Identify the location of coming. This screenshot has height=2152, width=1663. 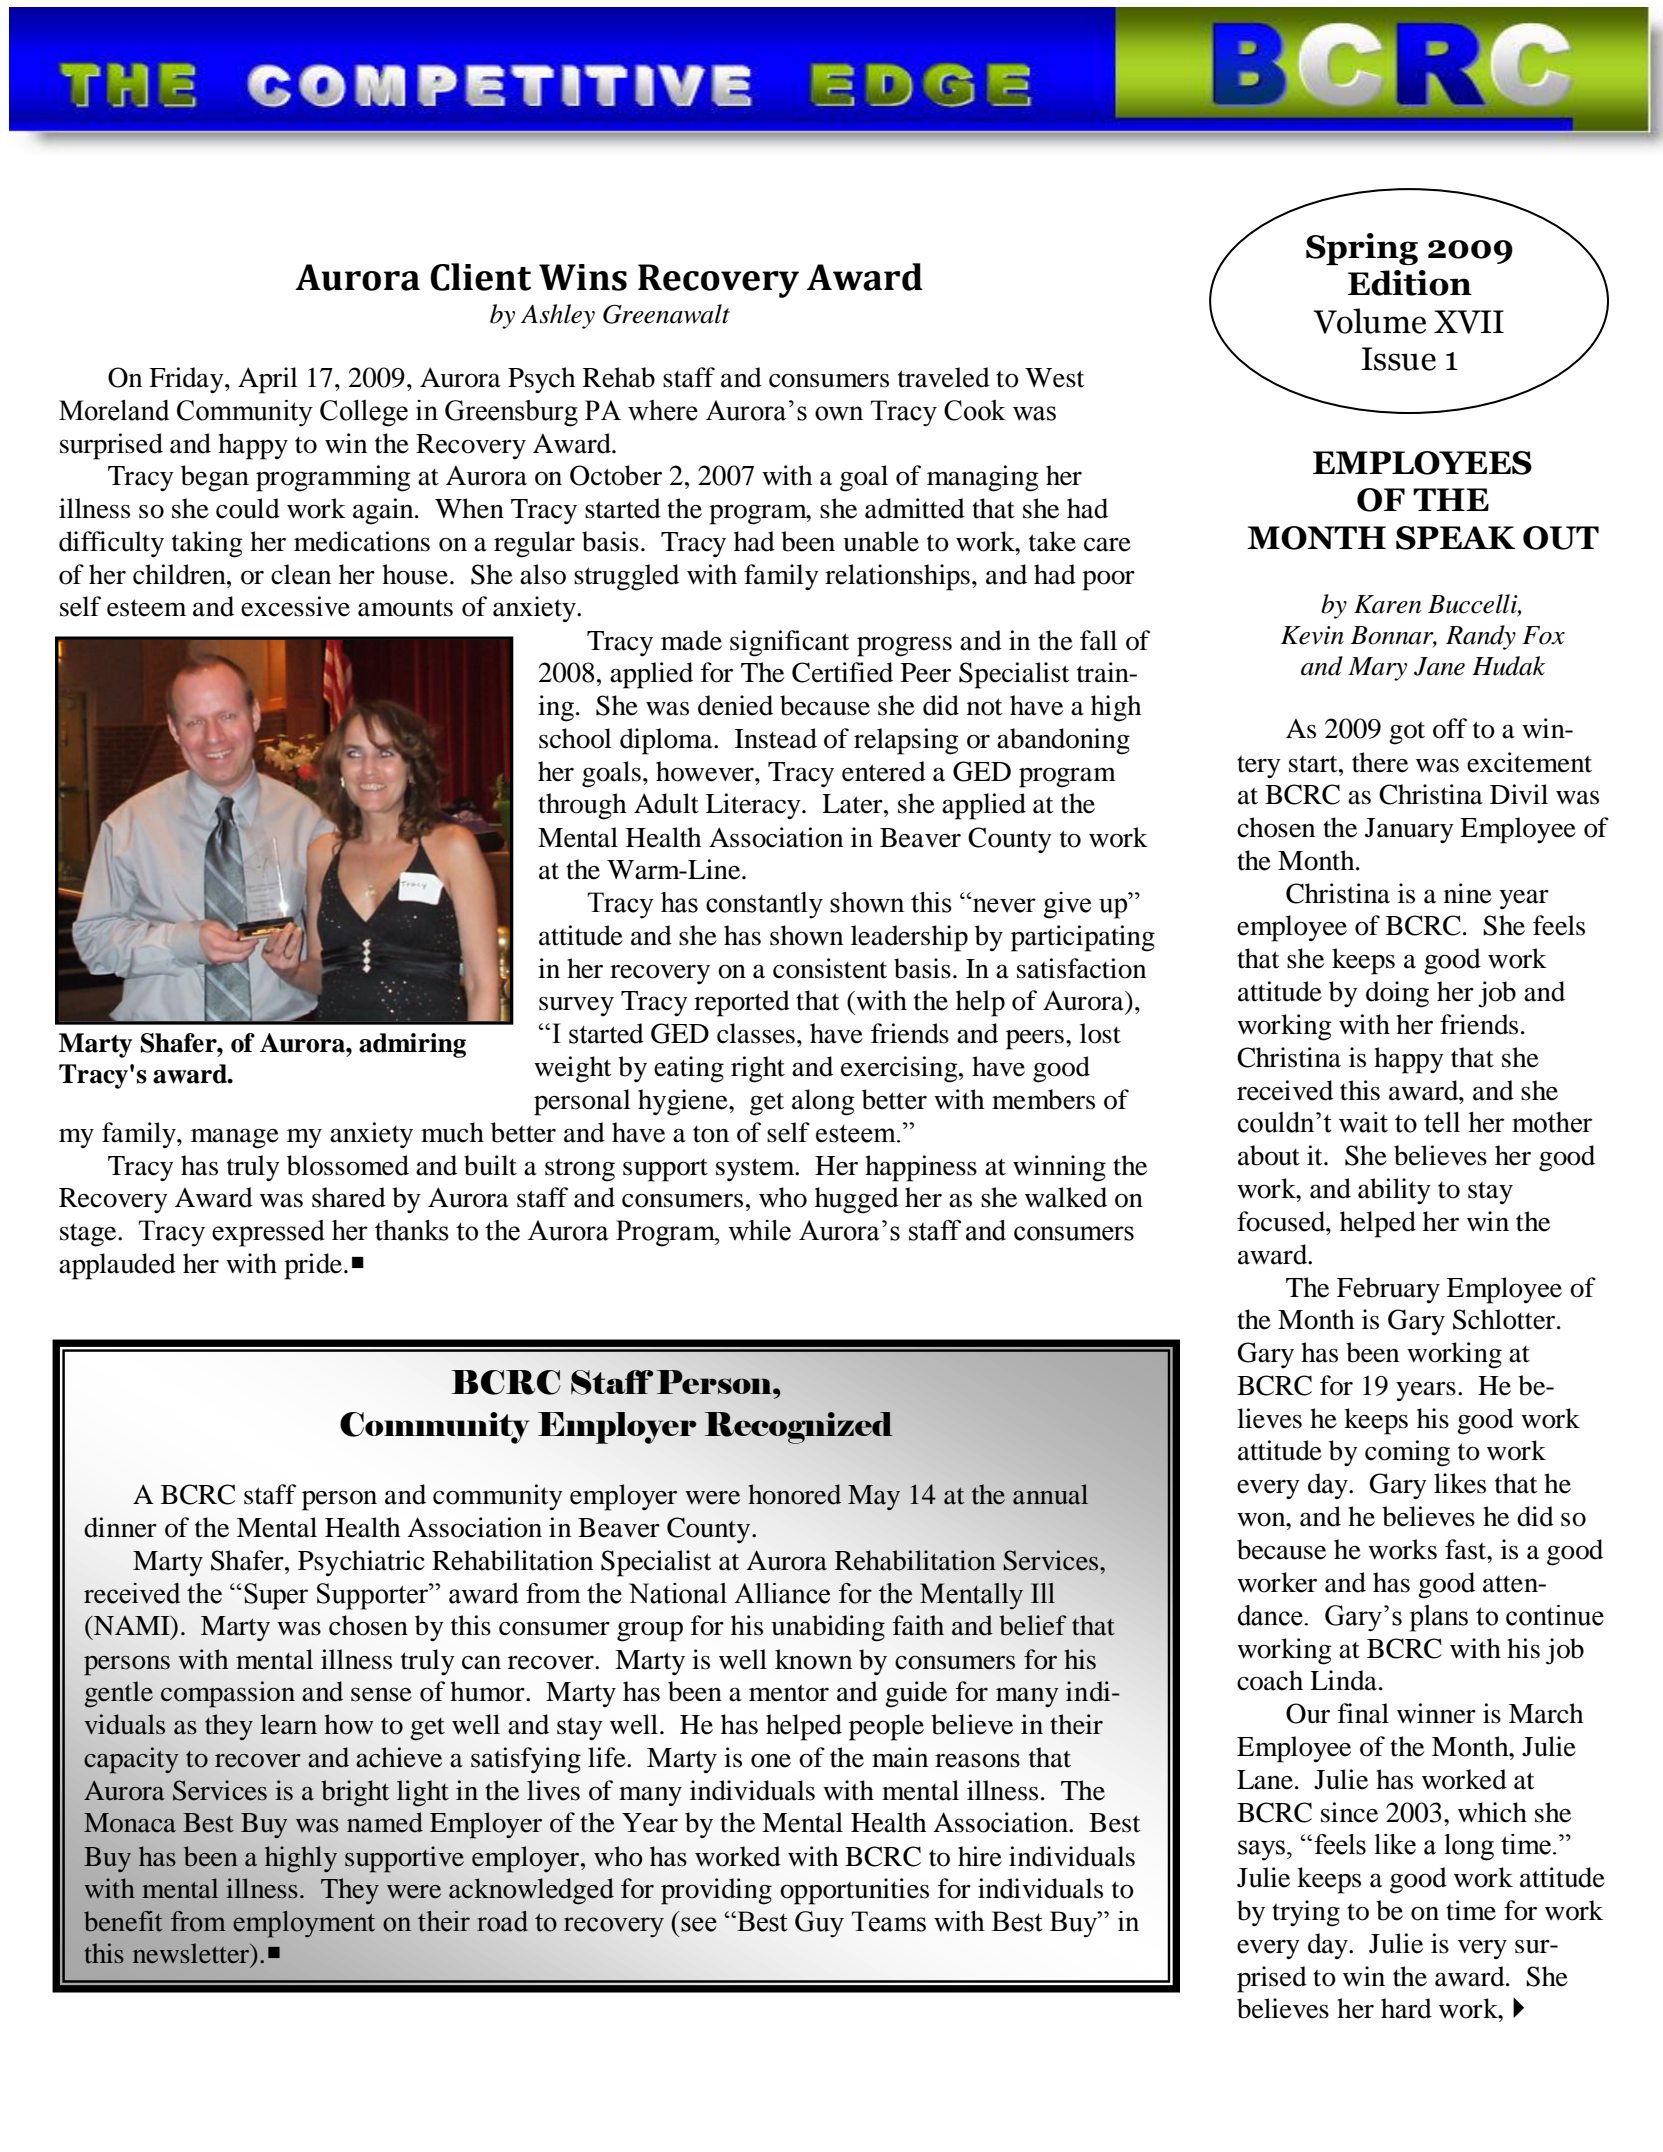
(1407, 1453).
